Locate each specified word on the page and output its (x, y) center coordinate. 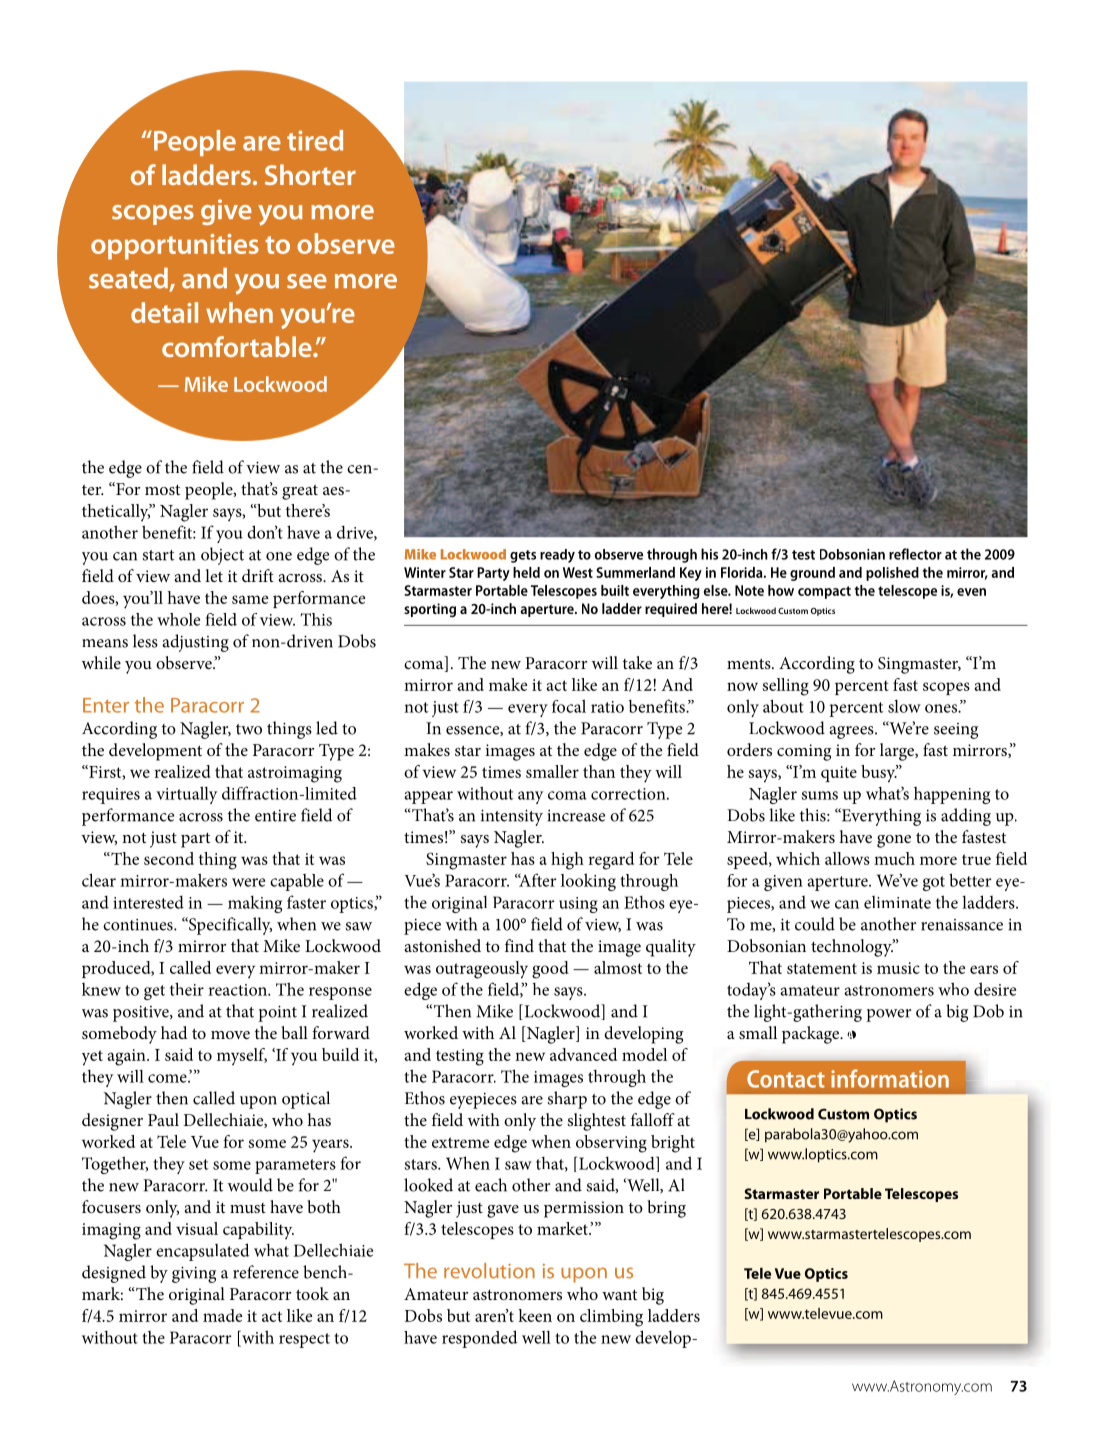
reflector (915, 554)
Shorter (310, 174)
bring (666, 1209)
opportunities (175, 247)
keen (535, 1315)
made (222, 1315)
